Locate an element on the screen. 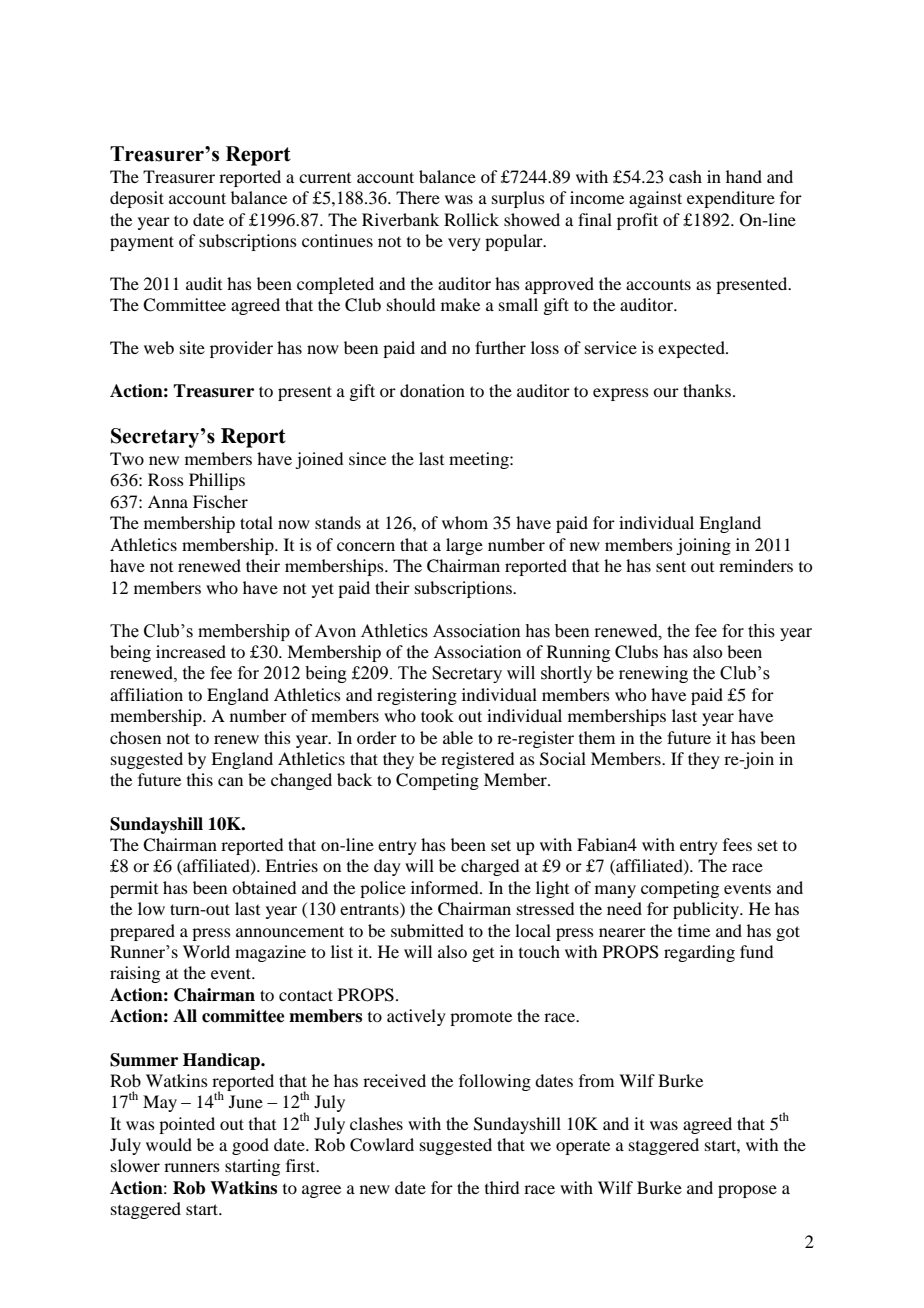 The image size is (924, 1308). would is located at coordinates (169, 1144).
